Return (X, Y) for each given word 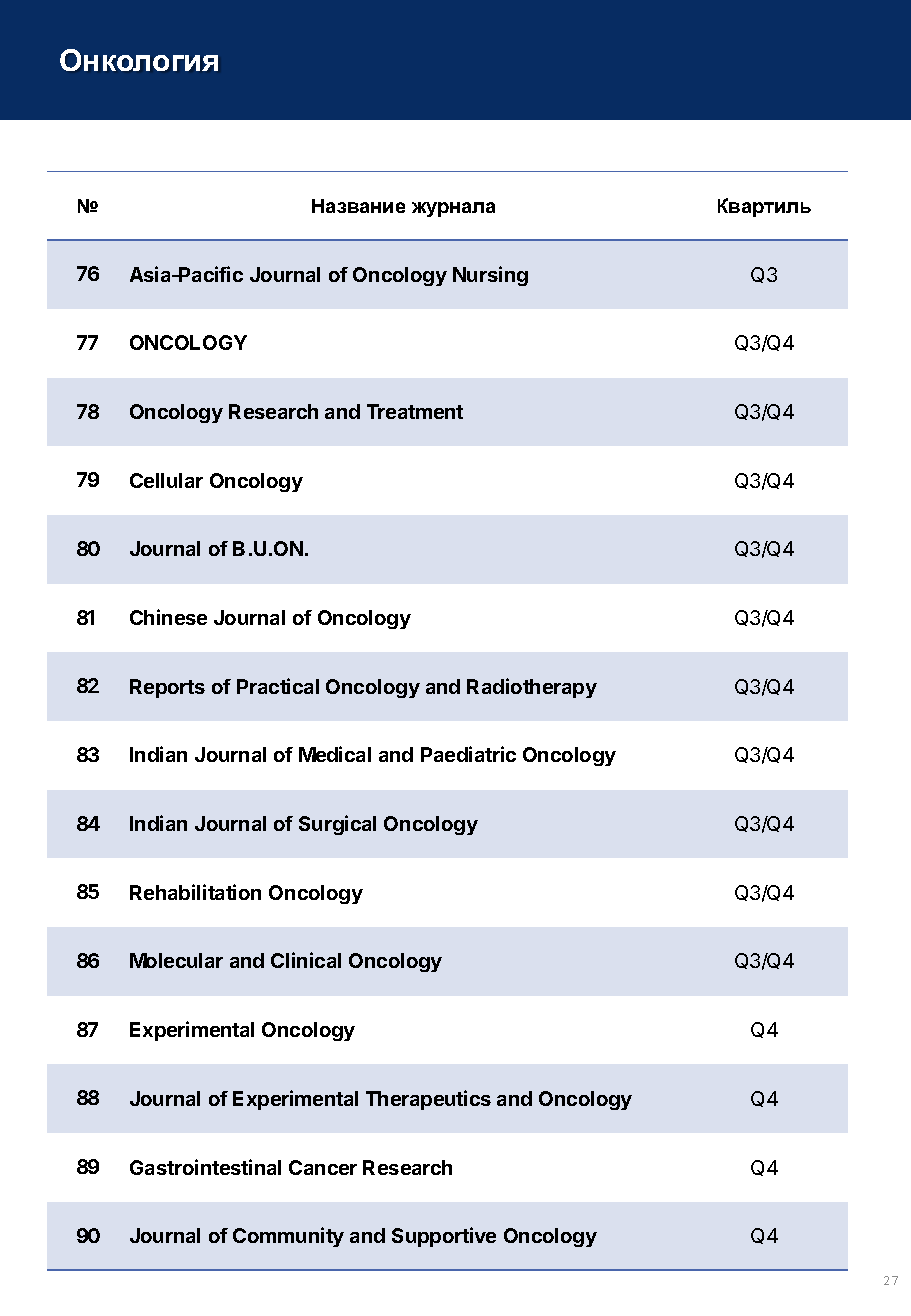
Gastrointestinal (205, 1167)
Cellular (166, 480)
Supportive (444, 1237)
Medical (335, 754)
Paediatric (468, 754)
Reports (167, 688)
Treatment (415, 411)
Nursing (490, 276)
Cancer (323, 1167)
